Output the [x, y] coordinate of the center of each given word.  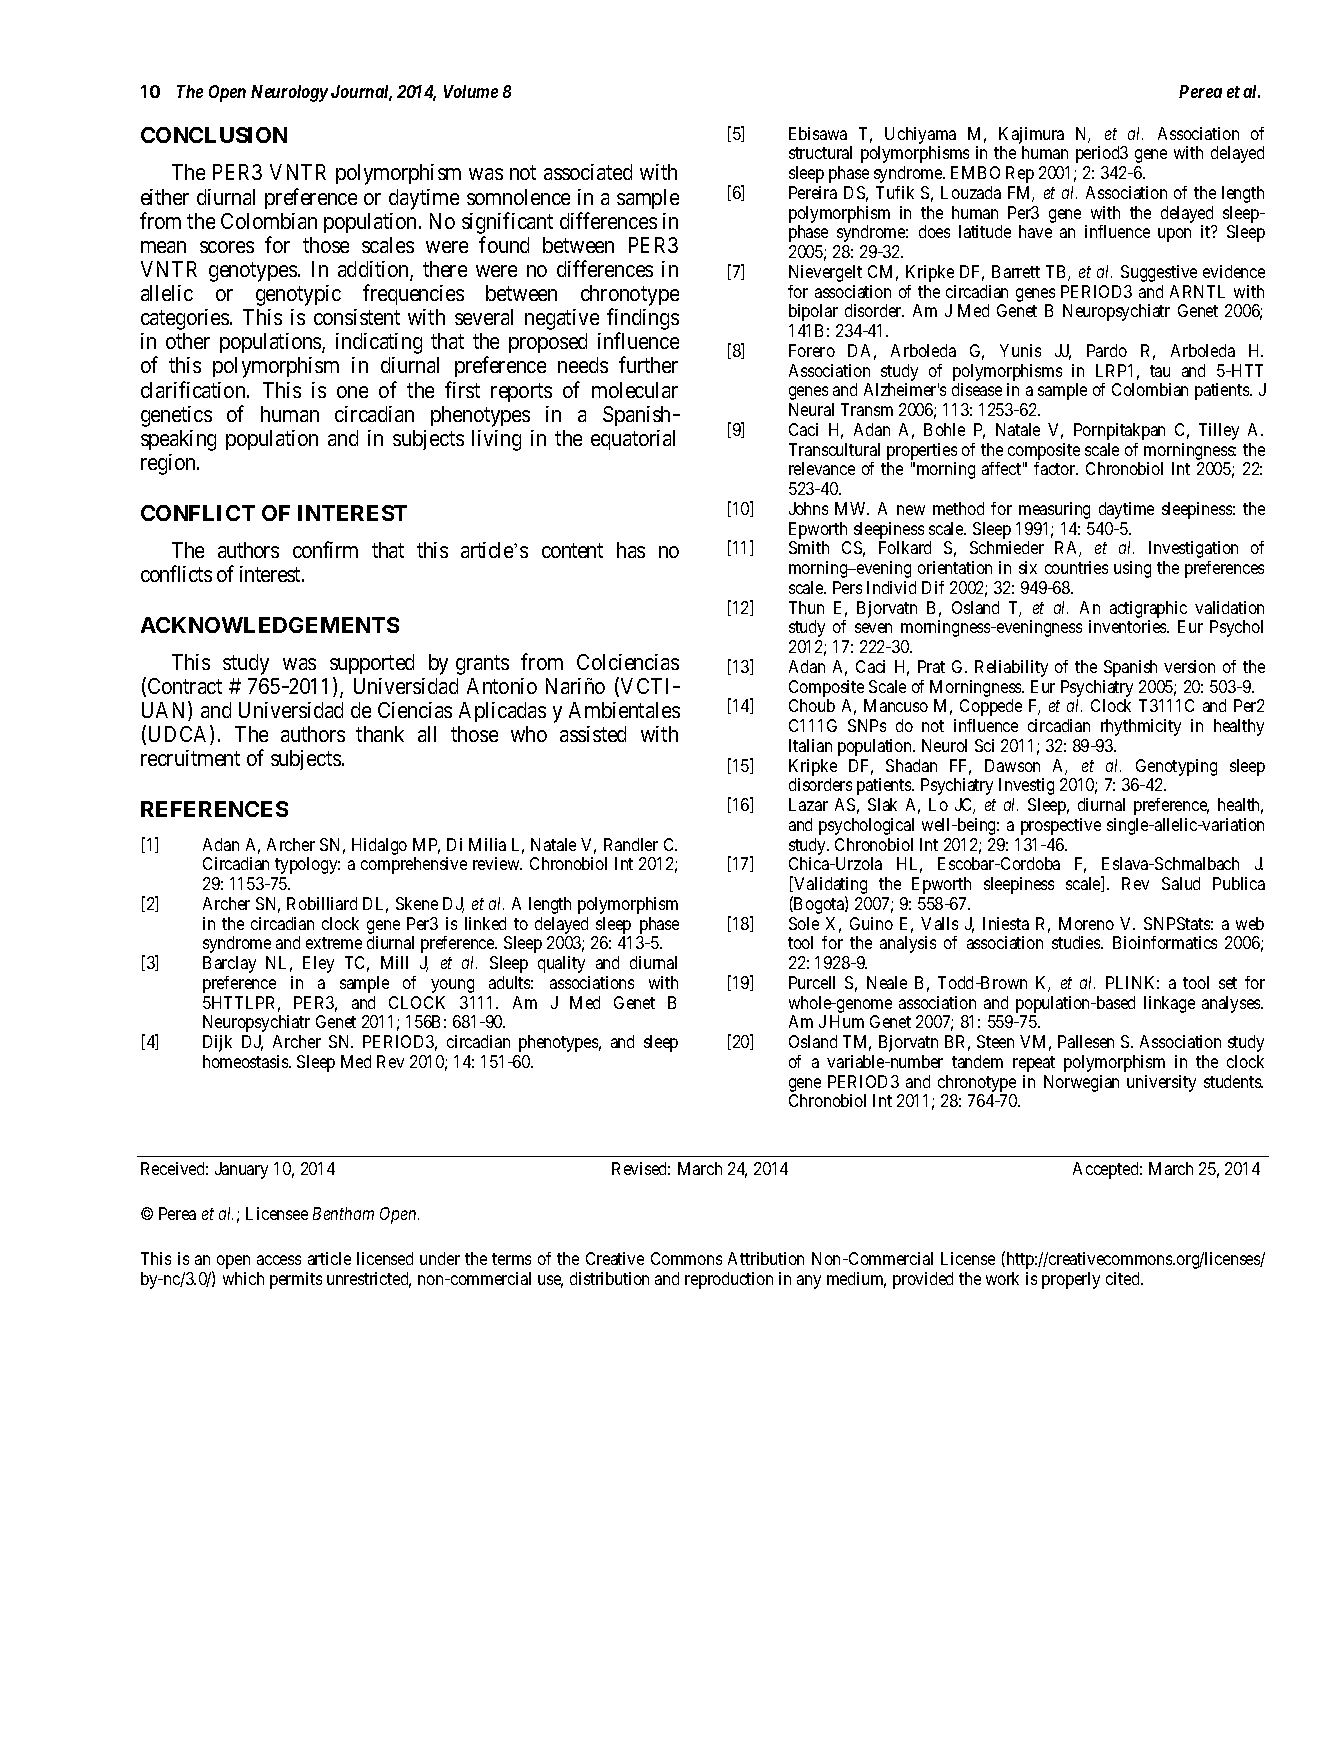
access [279, 1260]
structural [820, 152]
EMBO [975, 172]
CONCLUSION [214, 135]
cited [1124, 1278]
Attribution [766, 1258]
